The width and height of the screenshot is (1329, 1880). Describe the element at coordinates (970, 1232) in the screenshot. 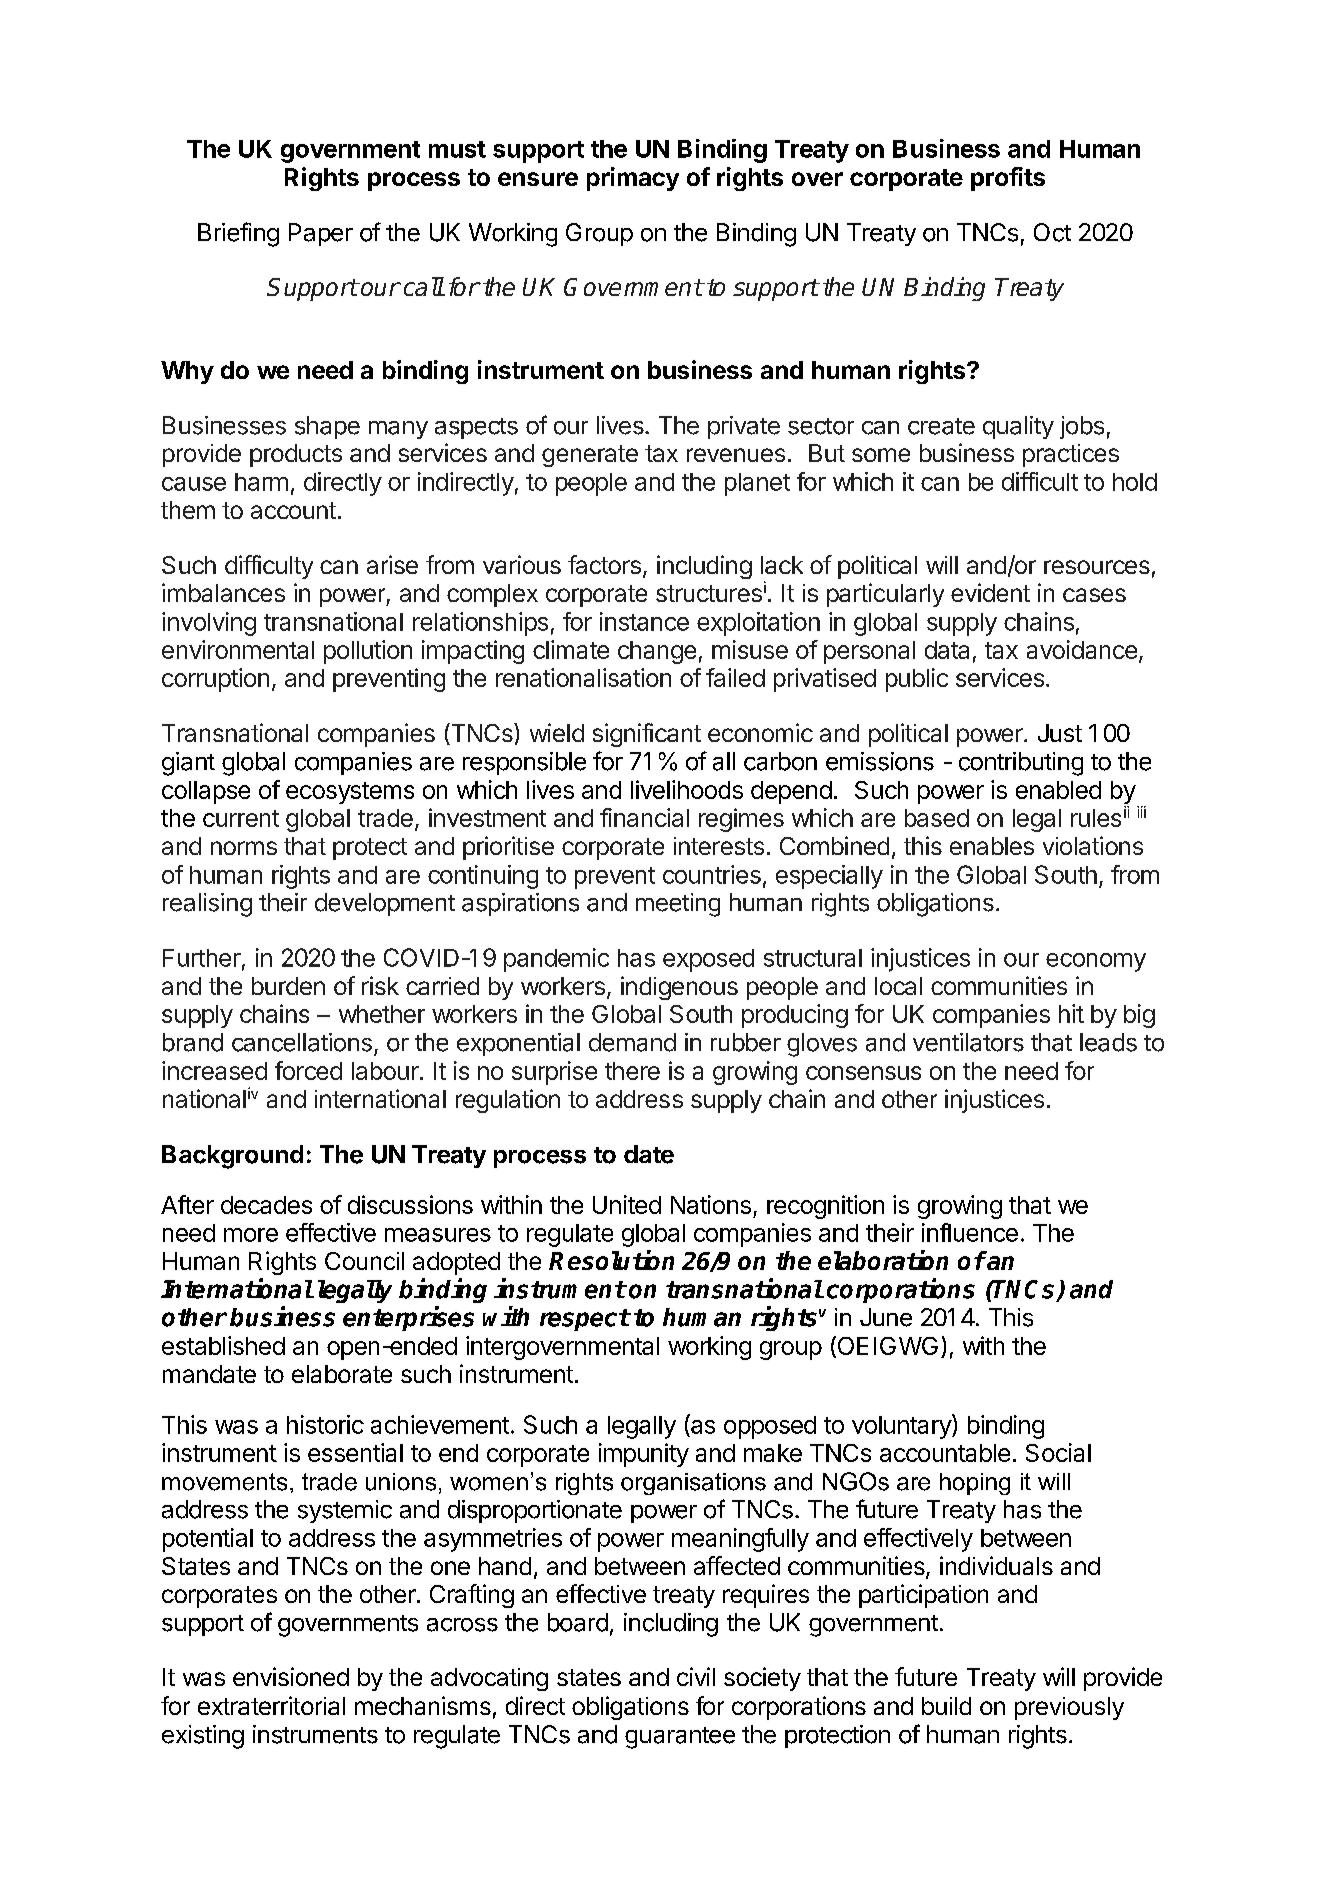

I see `influence` at that location.
